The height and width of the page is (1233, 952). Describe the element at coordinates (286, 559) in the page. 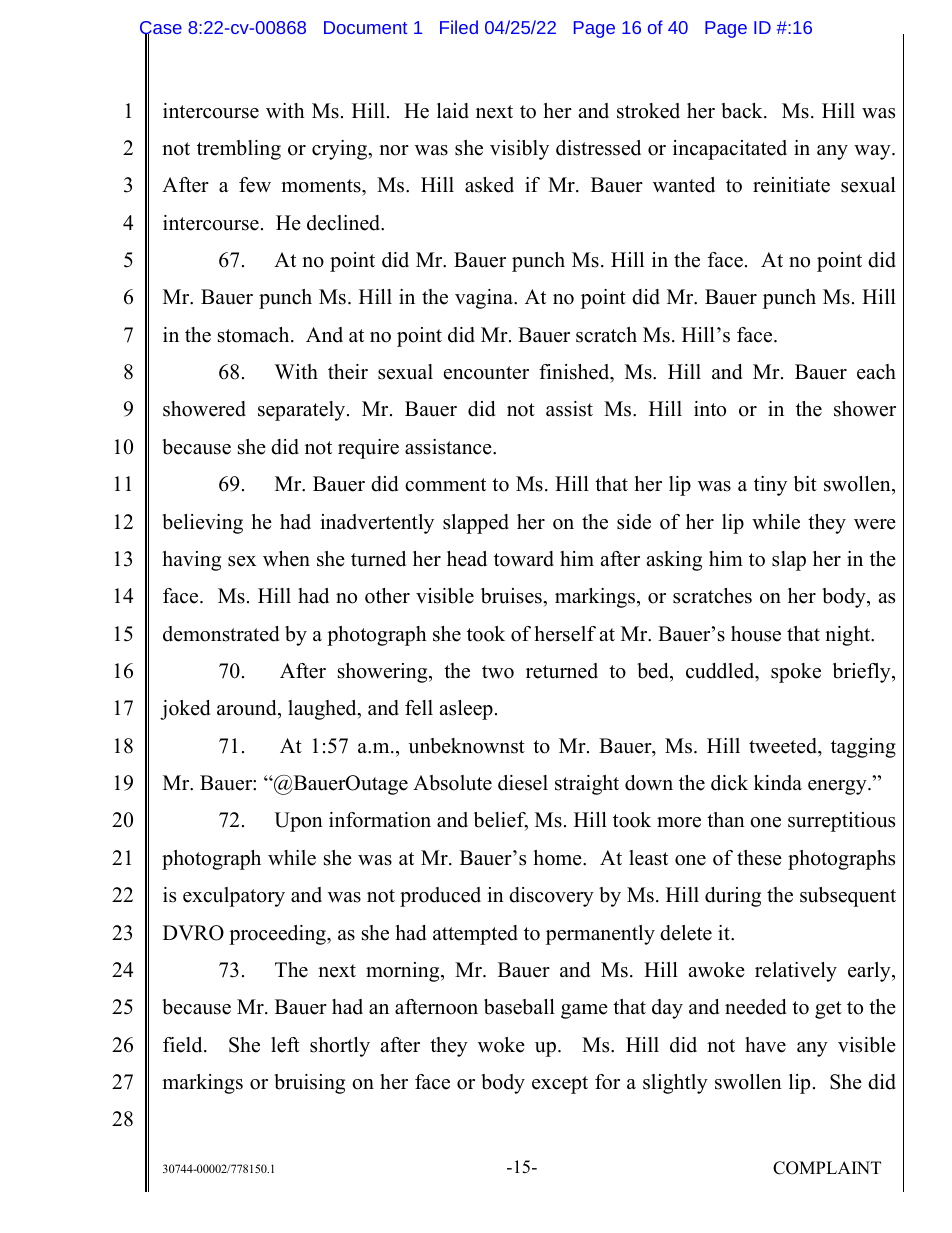

I see `when` at that location.
